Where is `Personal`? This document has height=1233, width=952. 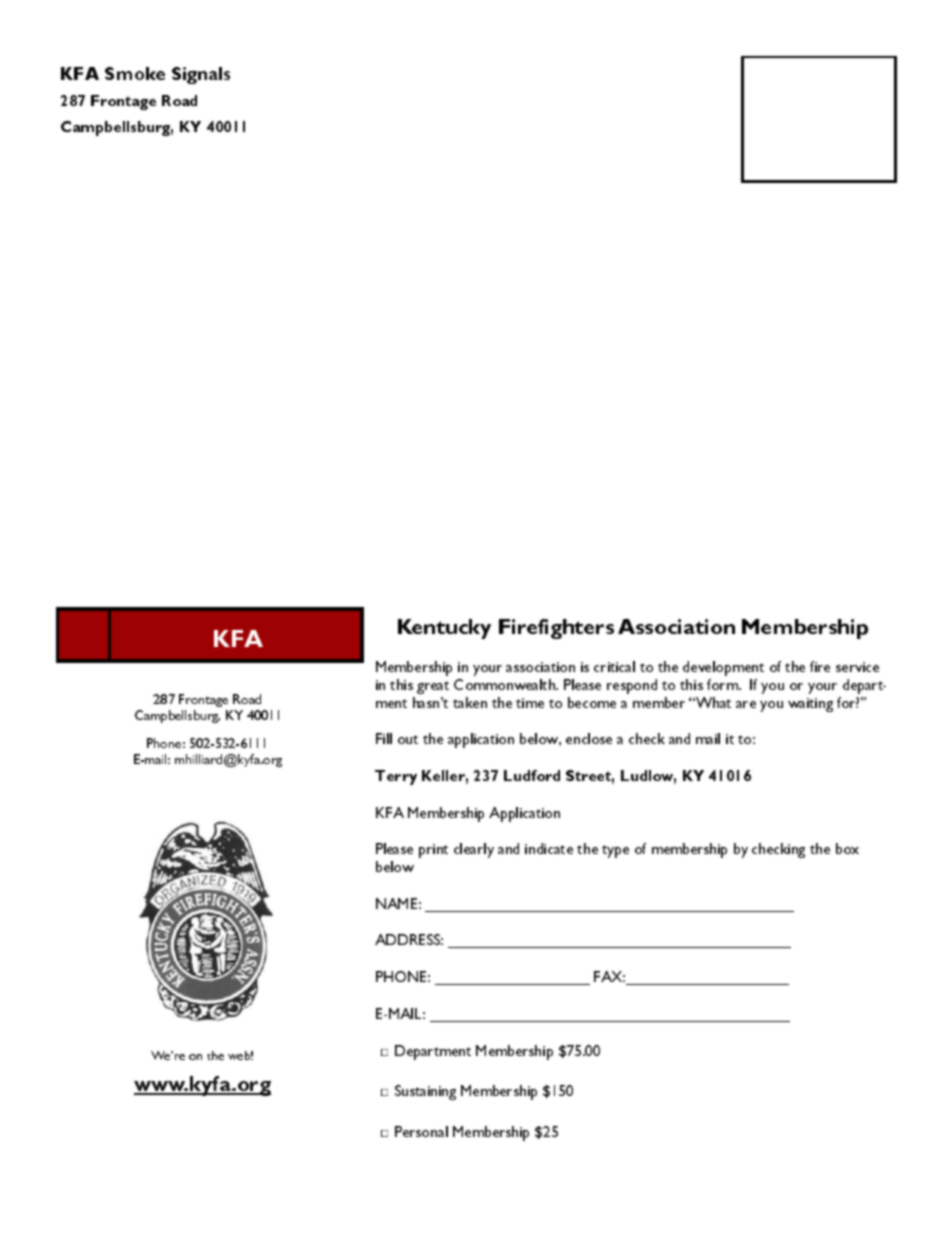
Personal is located at coordinates (421, 1131).
